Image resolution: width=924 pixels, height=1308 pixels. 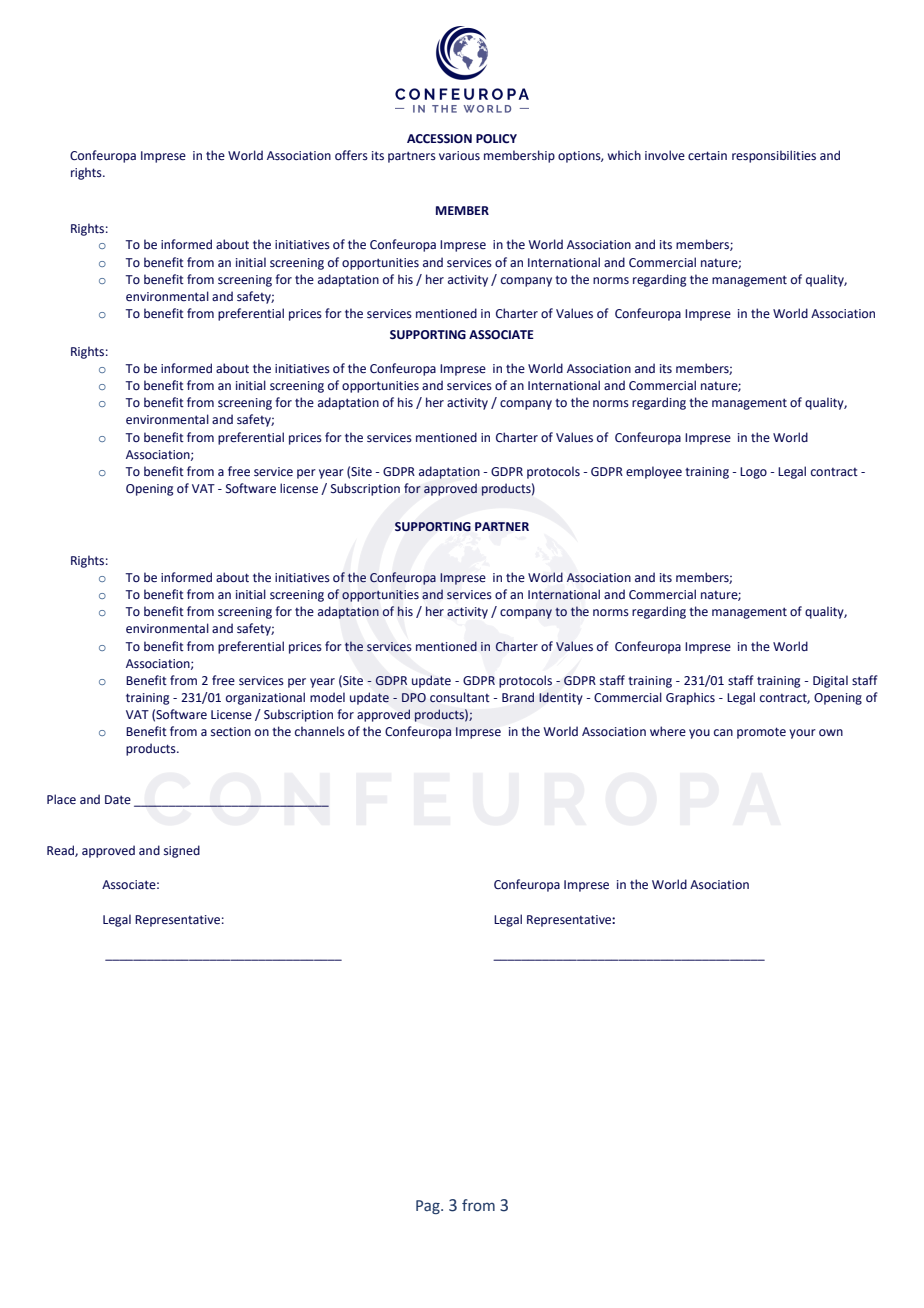 I want to click on offers, so click(x=351, y=155).
